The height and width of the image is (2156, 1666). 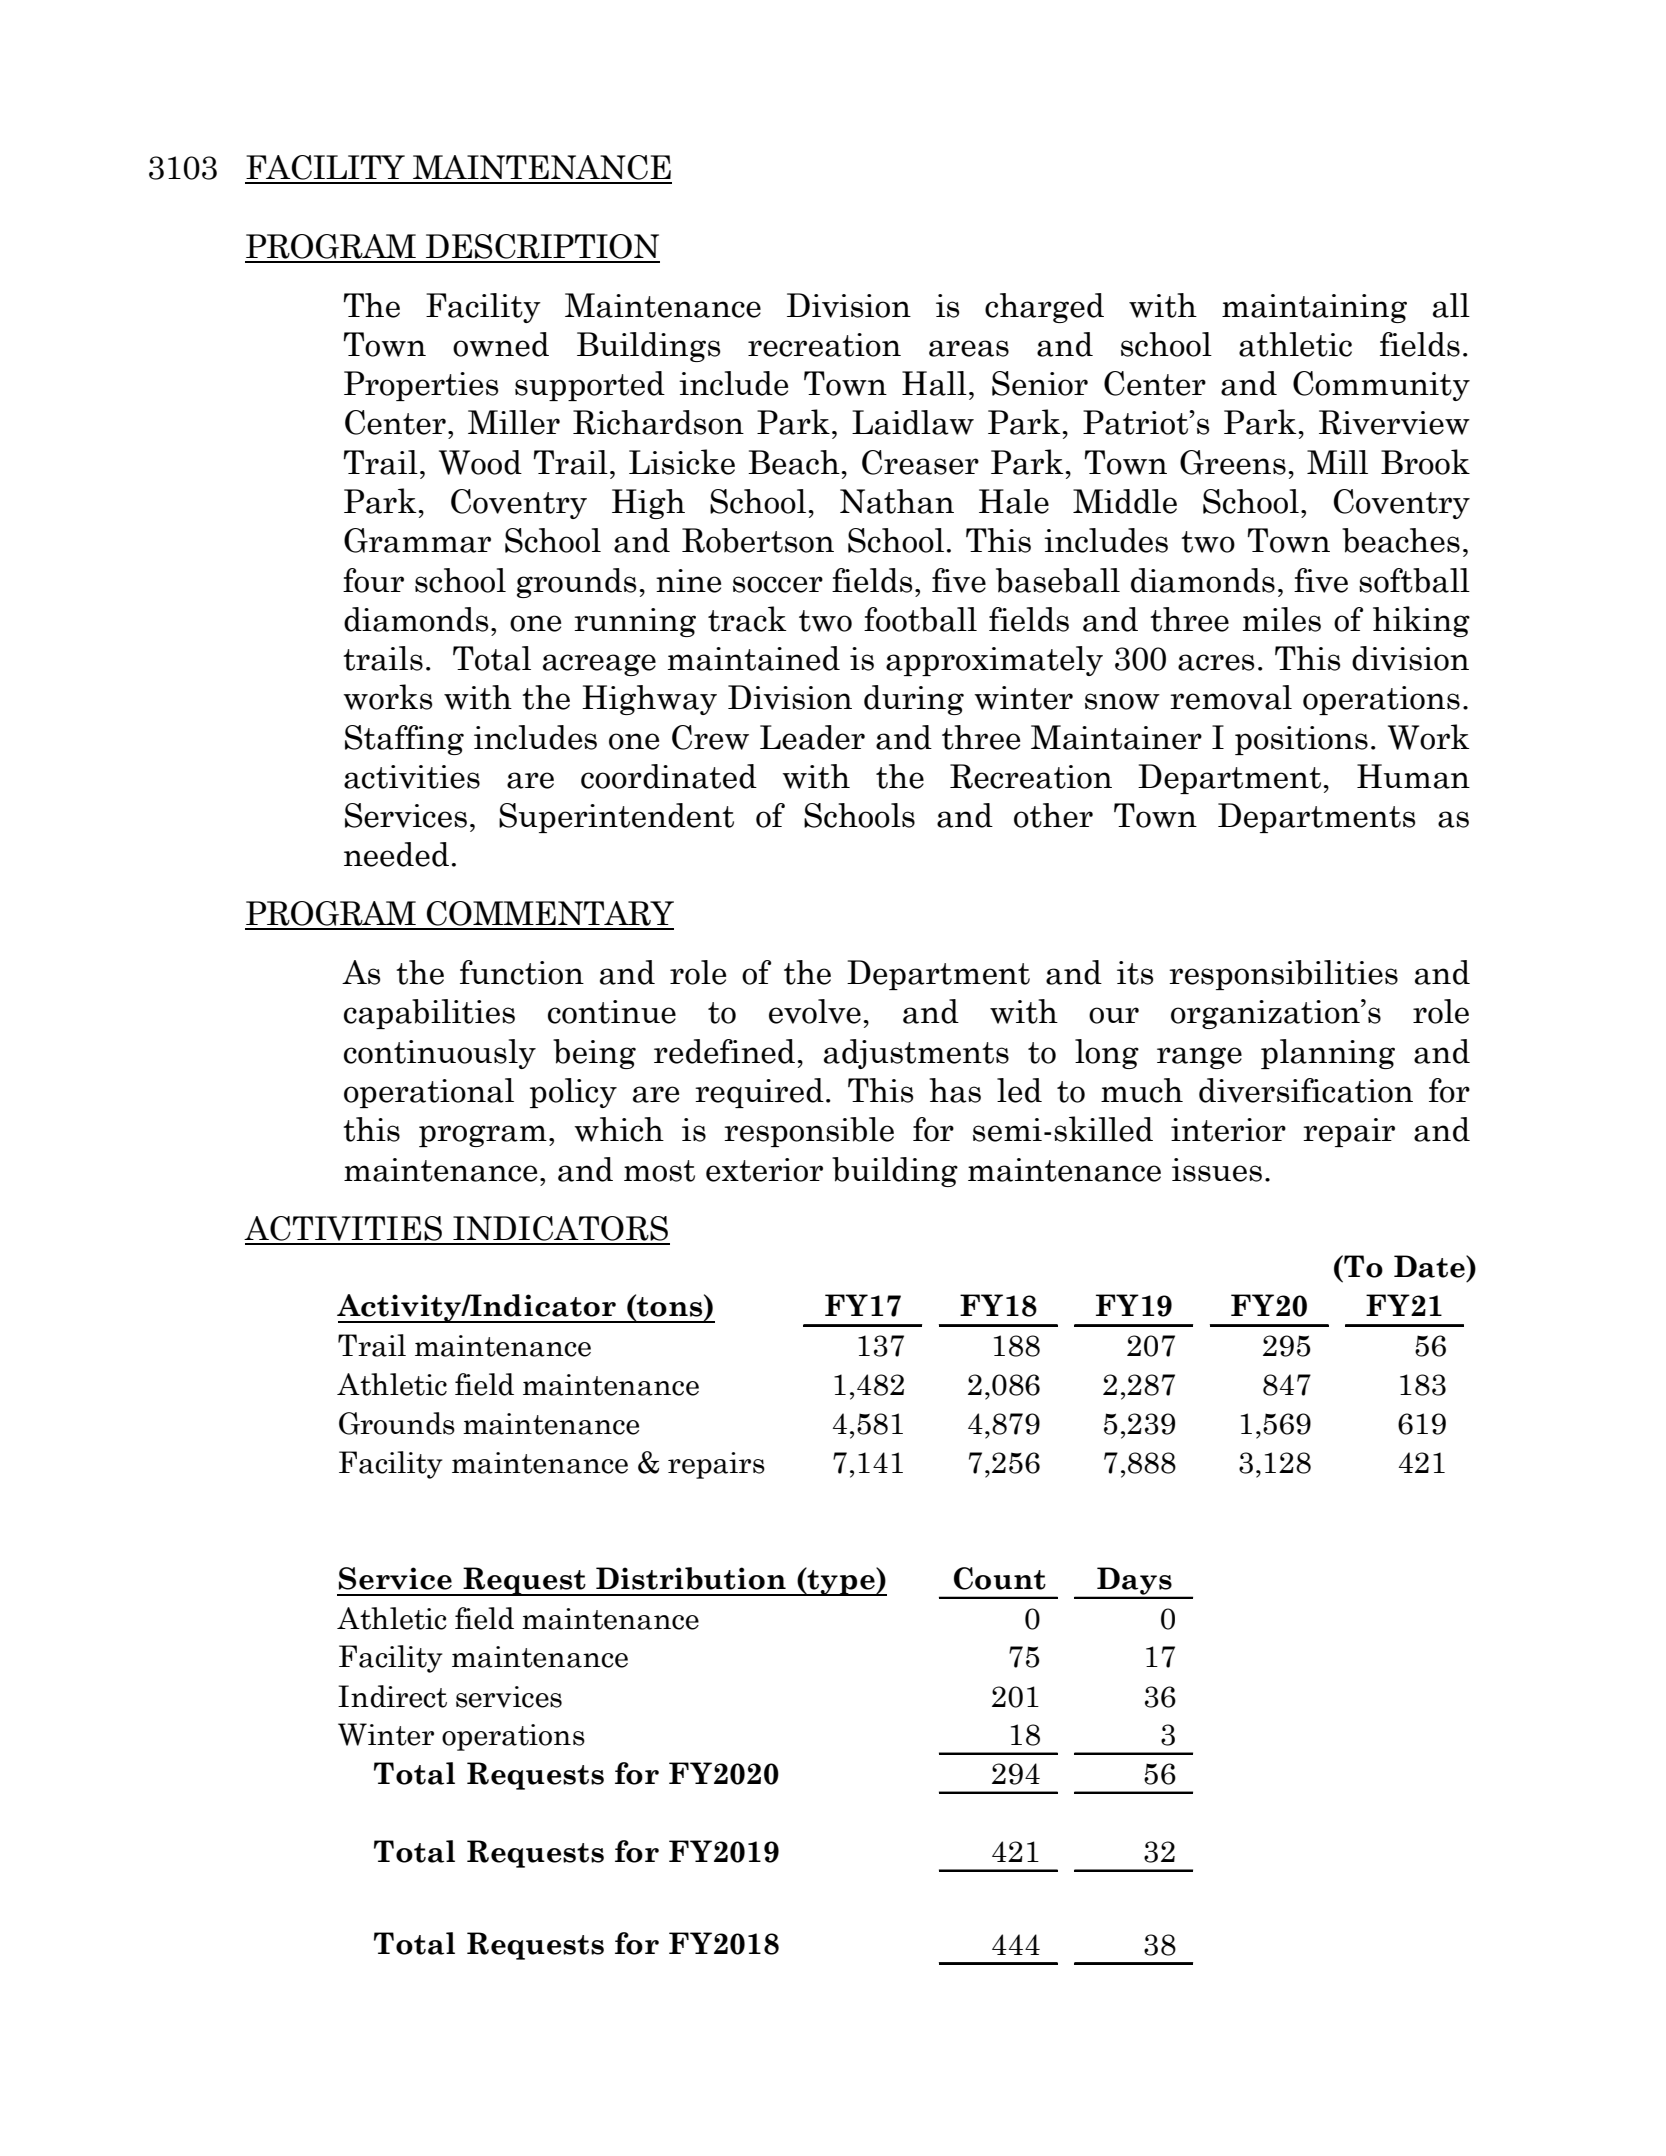 I want to click on owned, so click(x=501, y=344).
